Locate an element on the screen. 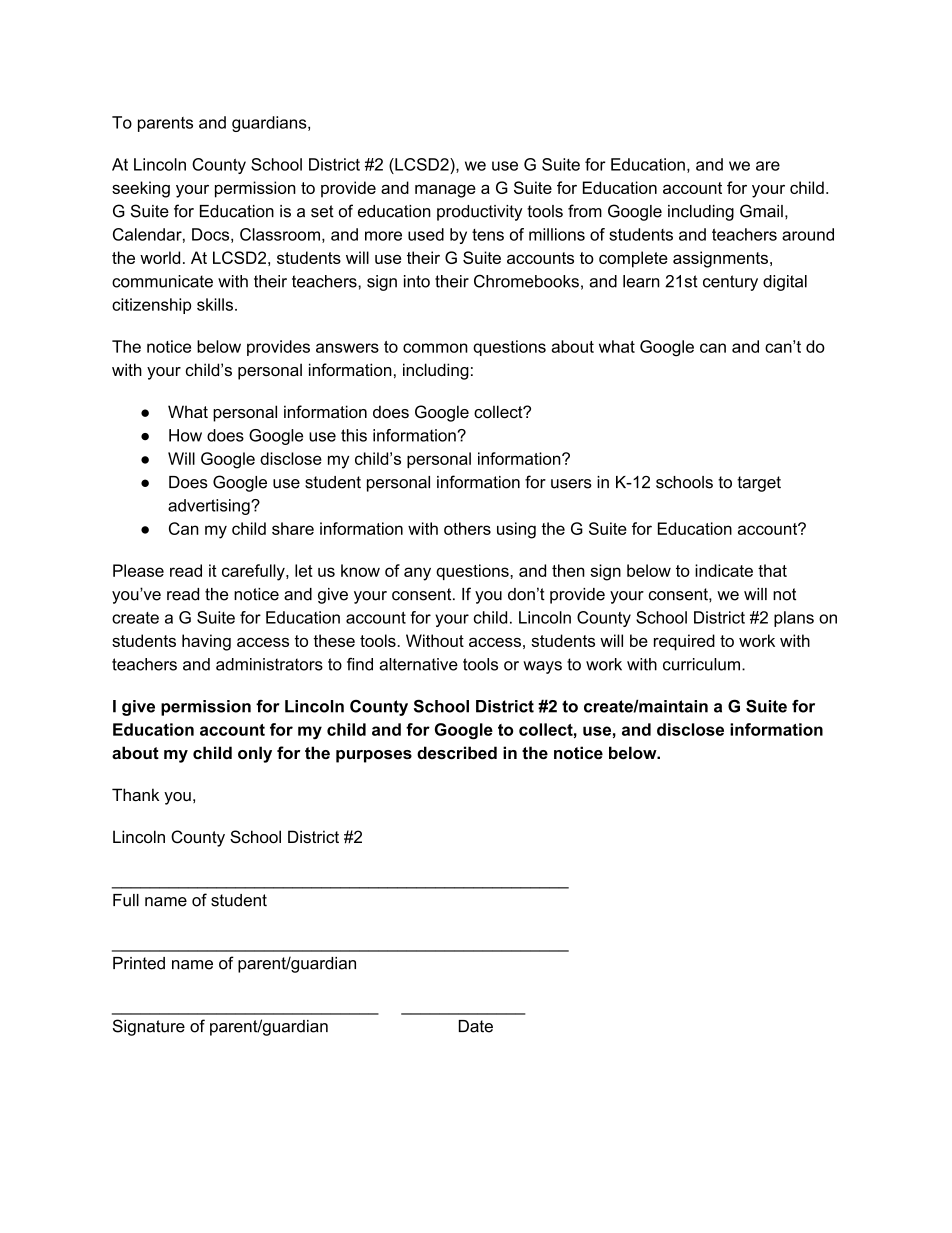  Printed is located at coordinates (139, 963).
